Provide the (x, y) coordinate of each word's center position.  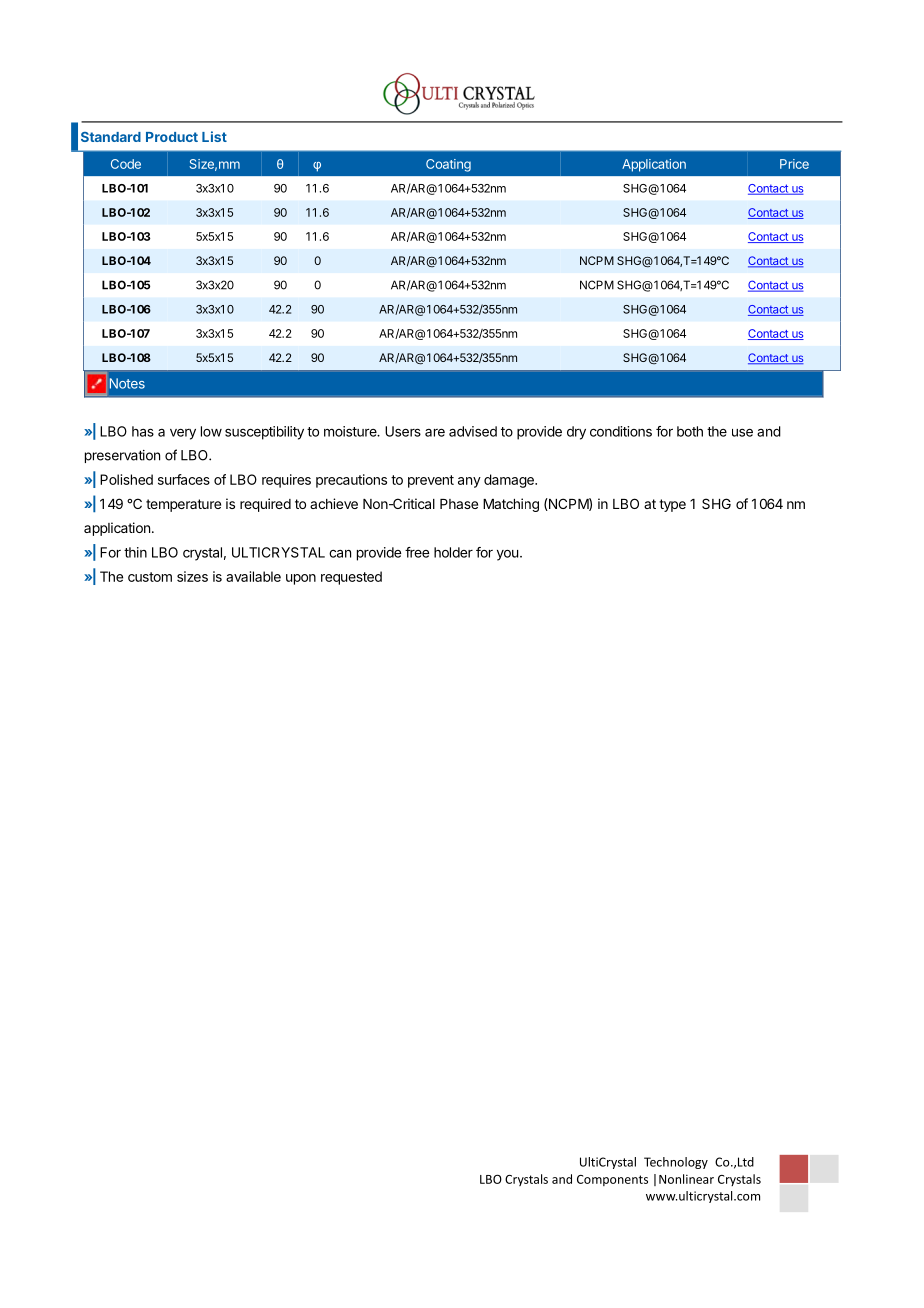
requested (351, 578)
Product (172, 137)
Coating (448, 165)
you (507, 555)
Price (794, 164)
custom (150, 577)
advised (473, 431)
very (183, 434)
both (690, 431)
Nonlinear (686, 1179)
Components (612, 1180)
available (253, 576)
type (672, 505)
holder (453, 552)
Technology (676, 1163)
